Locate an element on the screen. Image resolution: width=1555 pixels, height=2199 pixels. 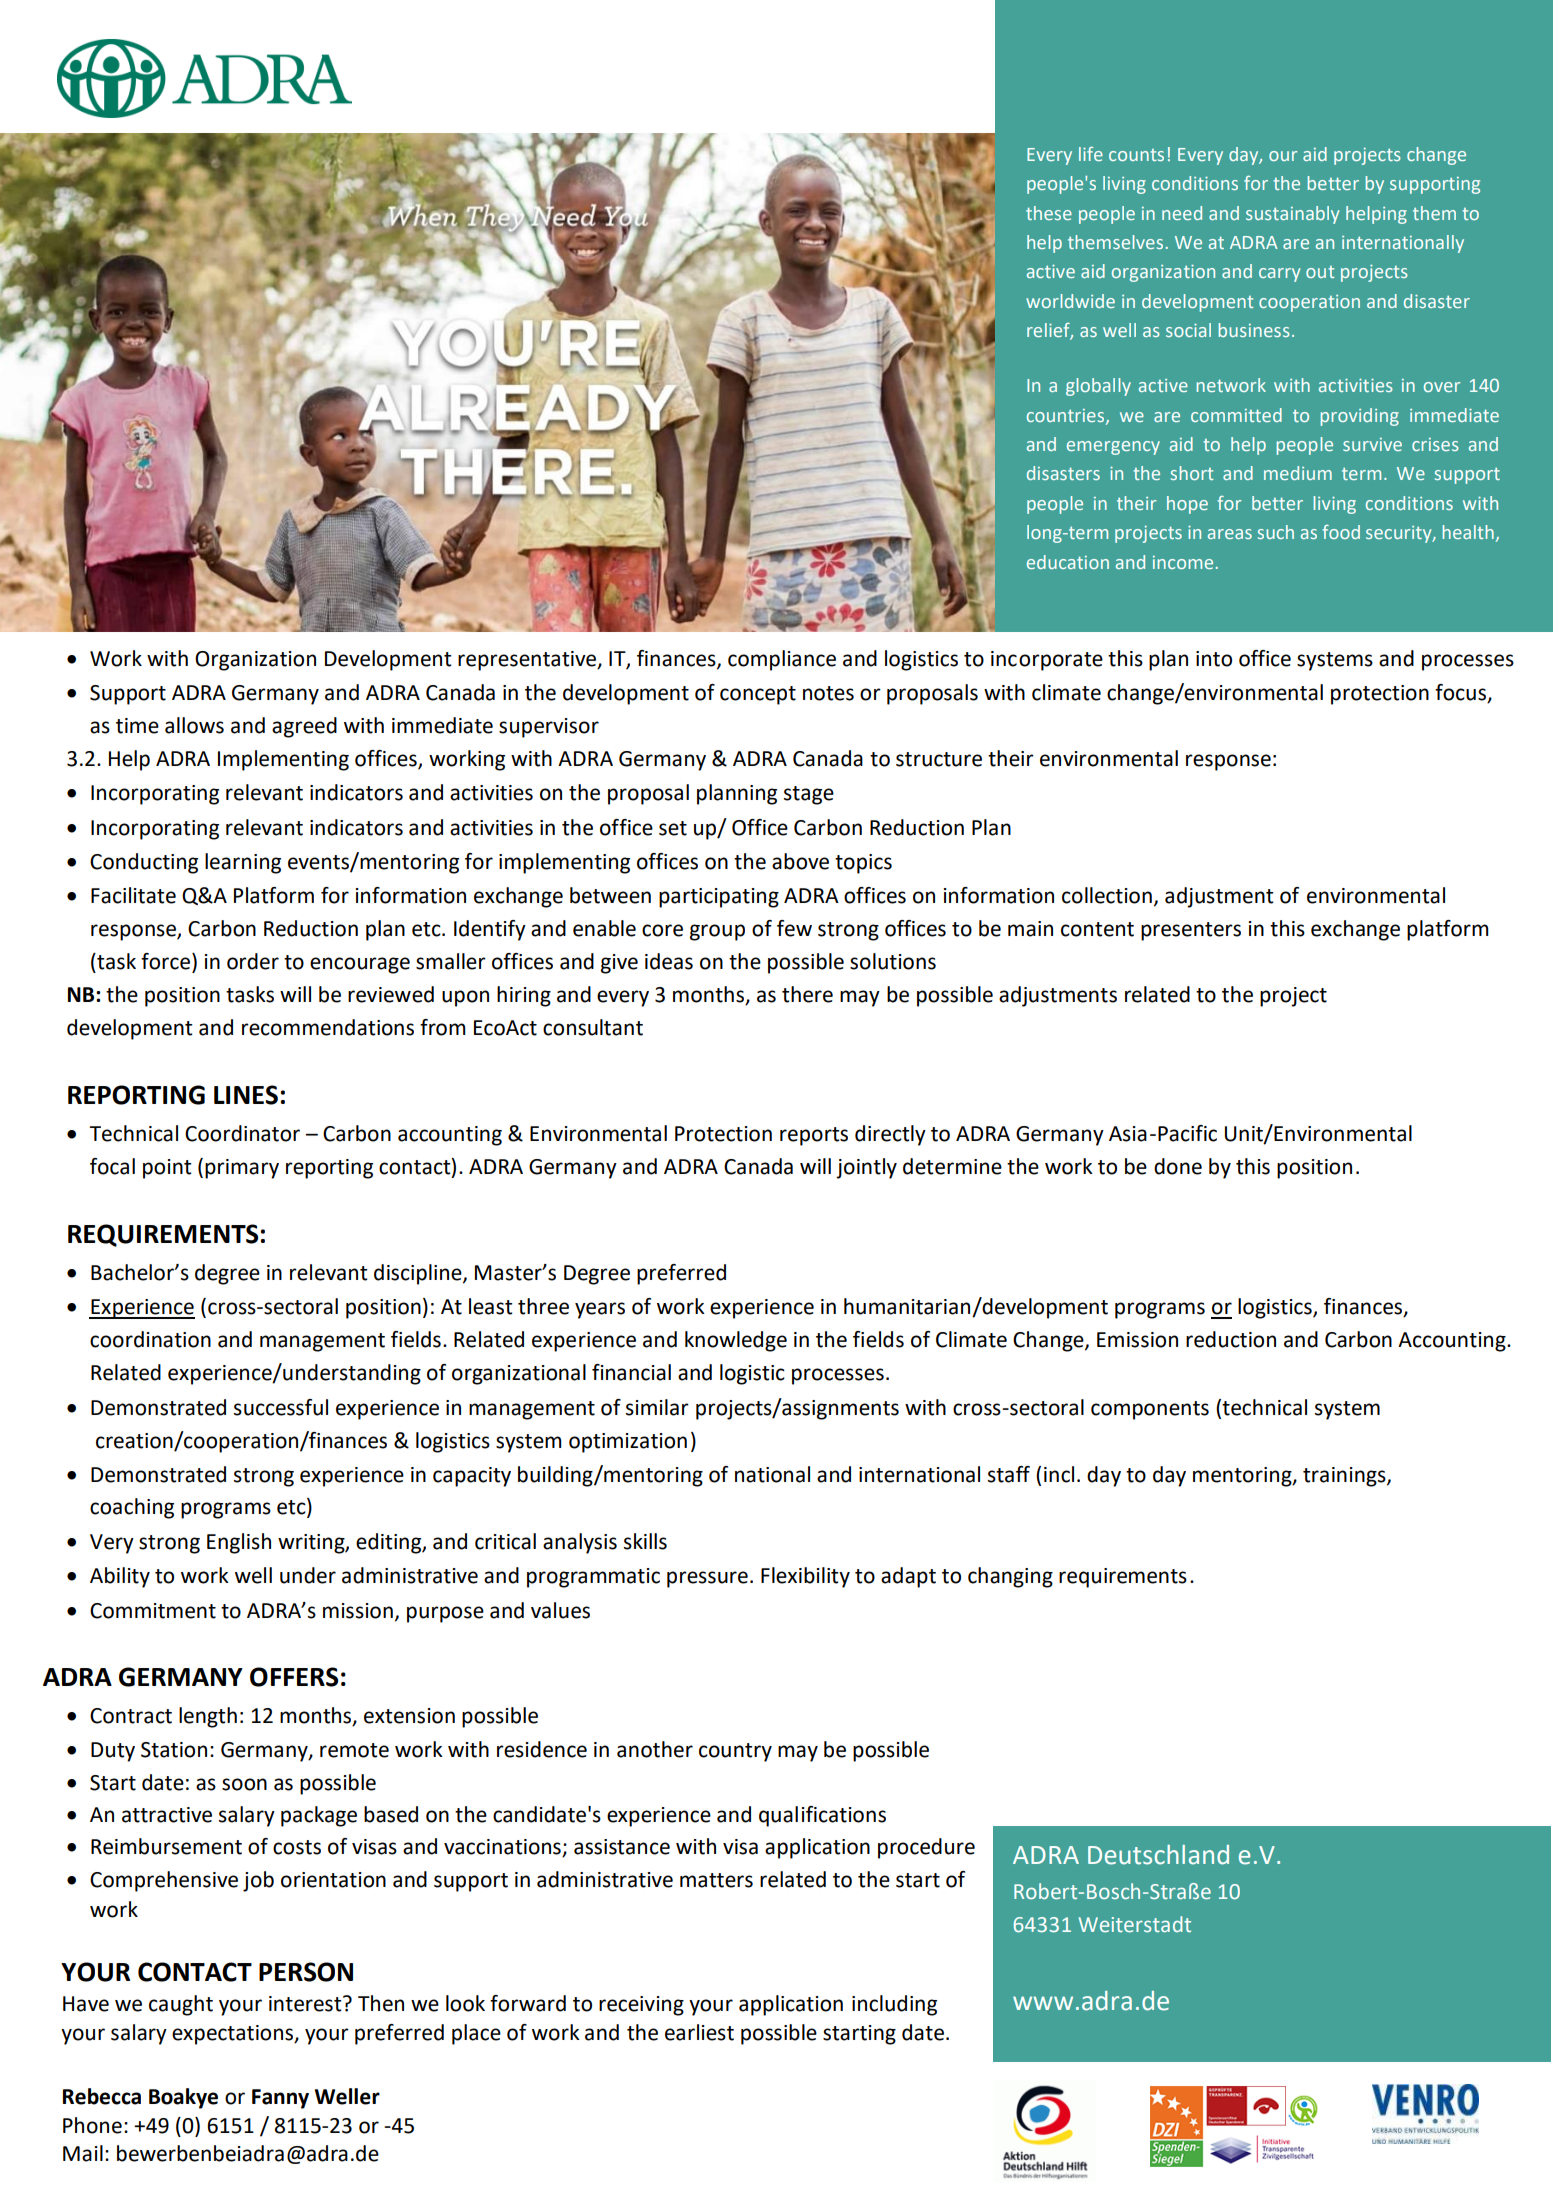
done is located at coordinates (1178, 1166).
